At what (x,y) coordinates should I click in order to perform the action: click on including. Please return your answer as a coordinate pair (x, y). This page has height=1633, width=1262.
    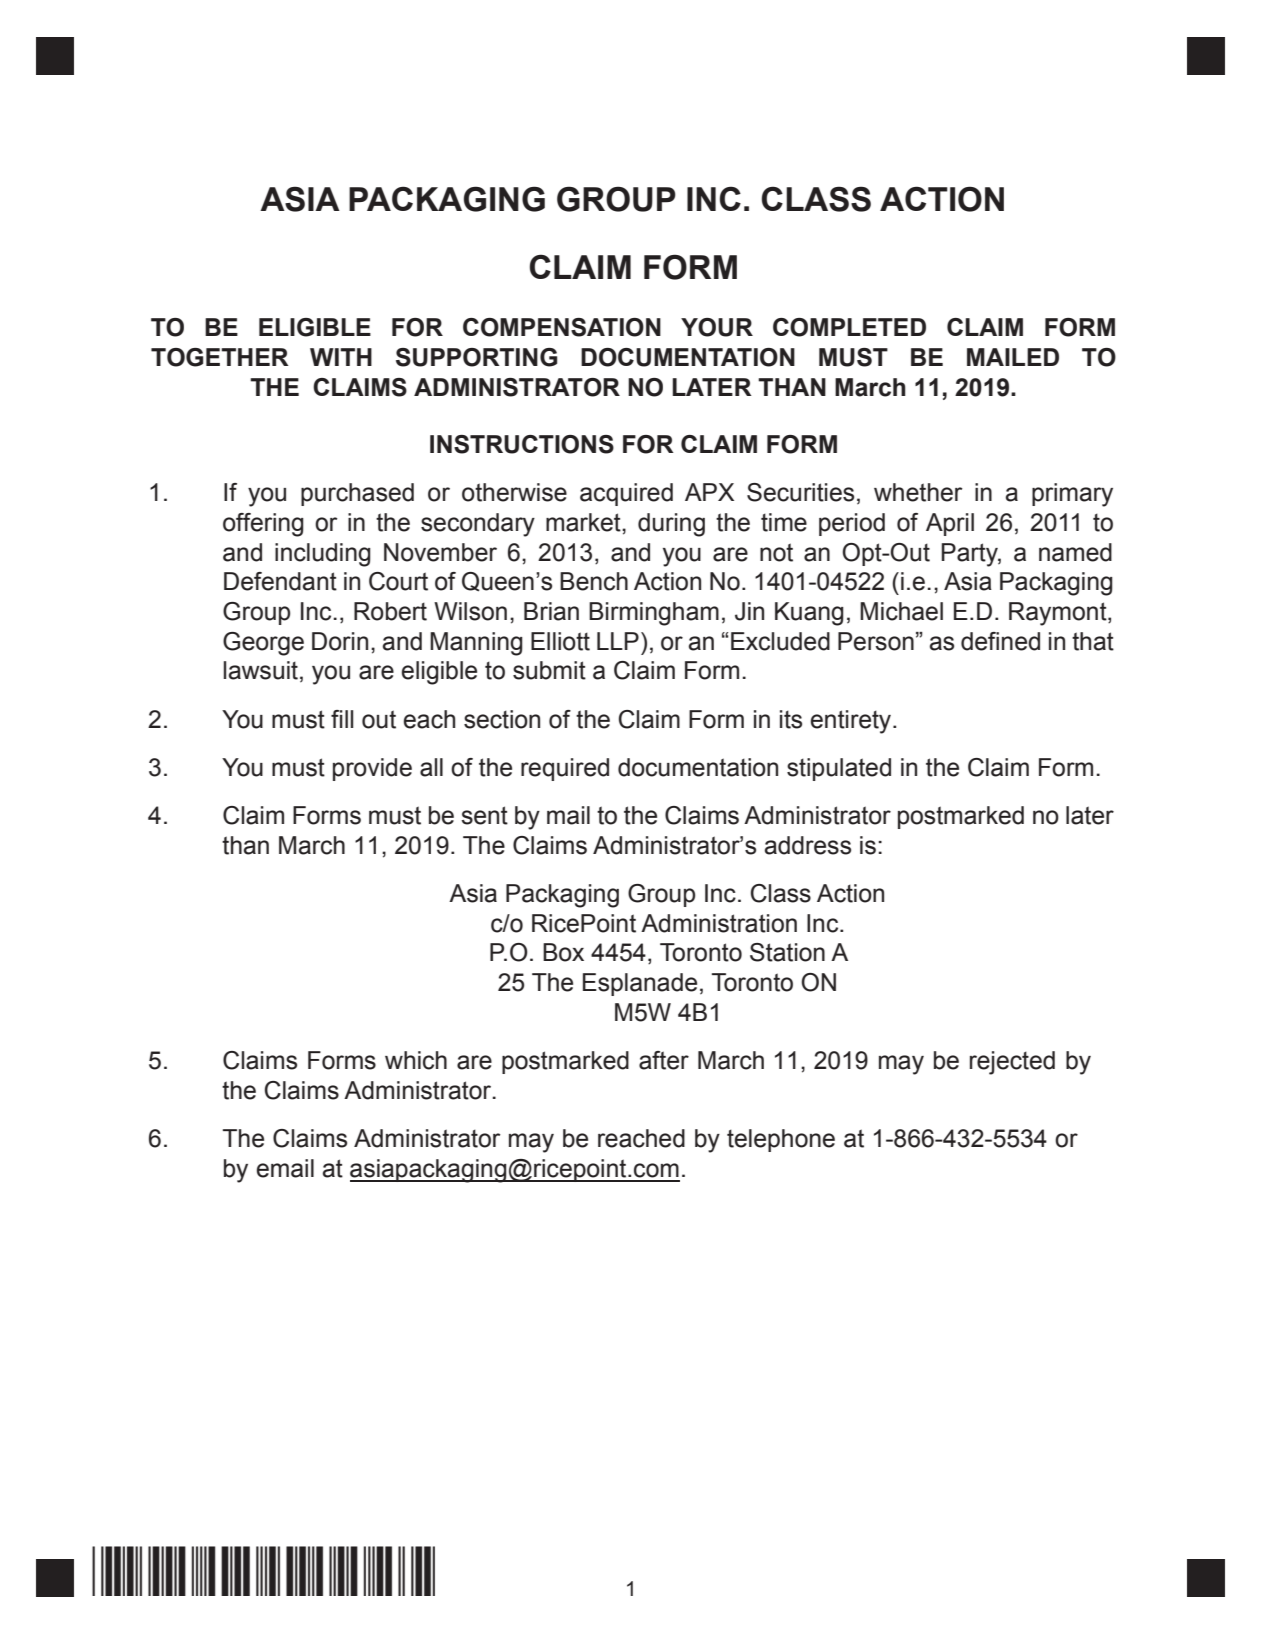
    Looking at the image, I should click on (323, 555).
